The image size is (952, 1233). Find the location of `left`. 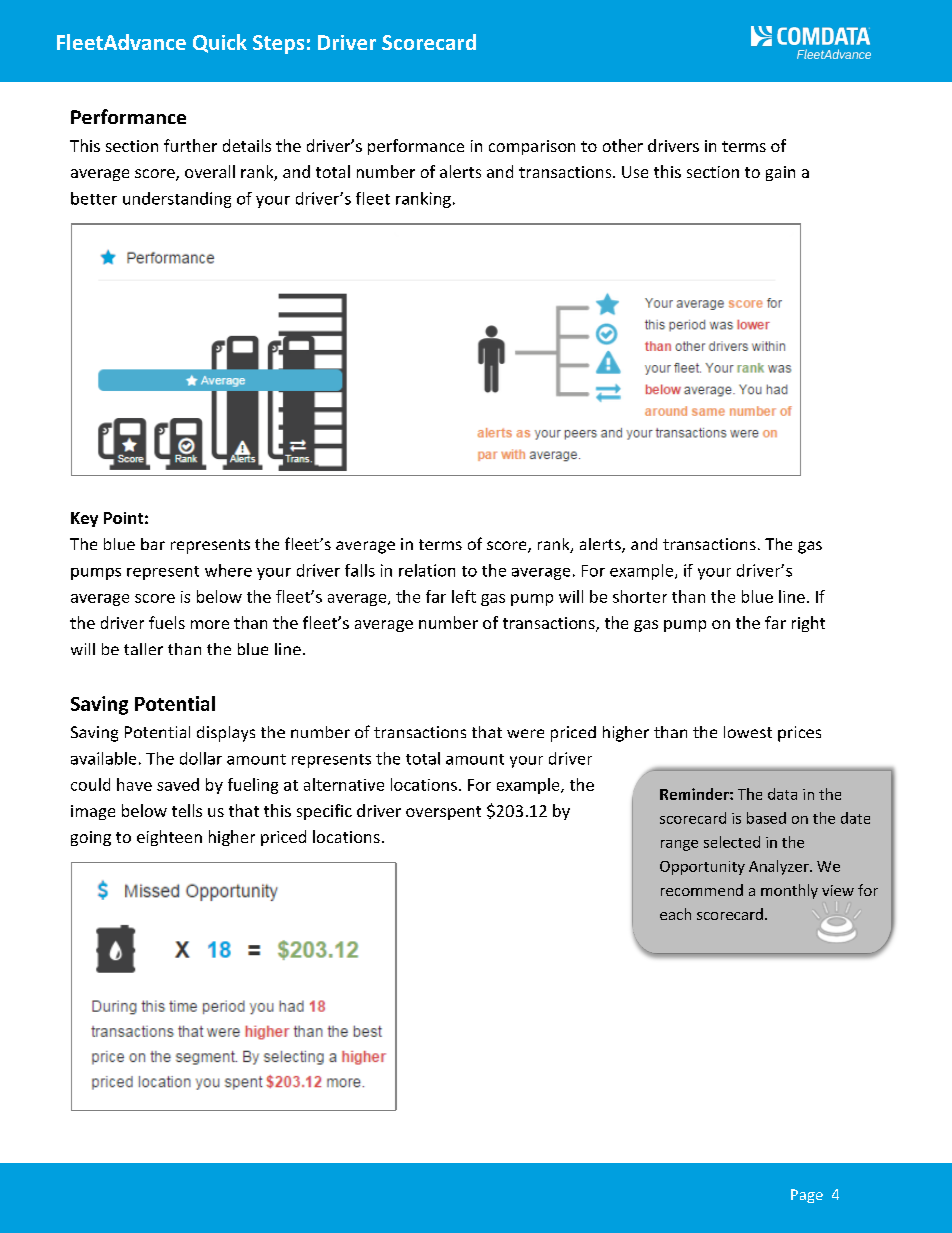

left is located at coordinates (464, 596).
